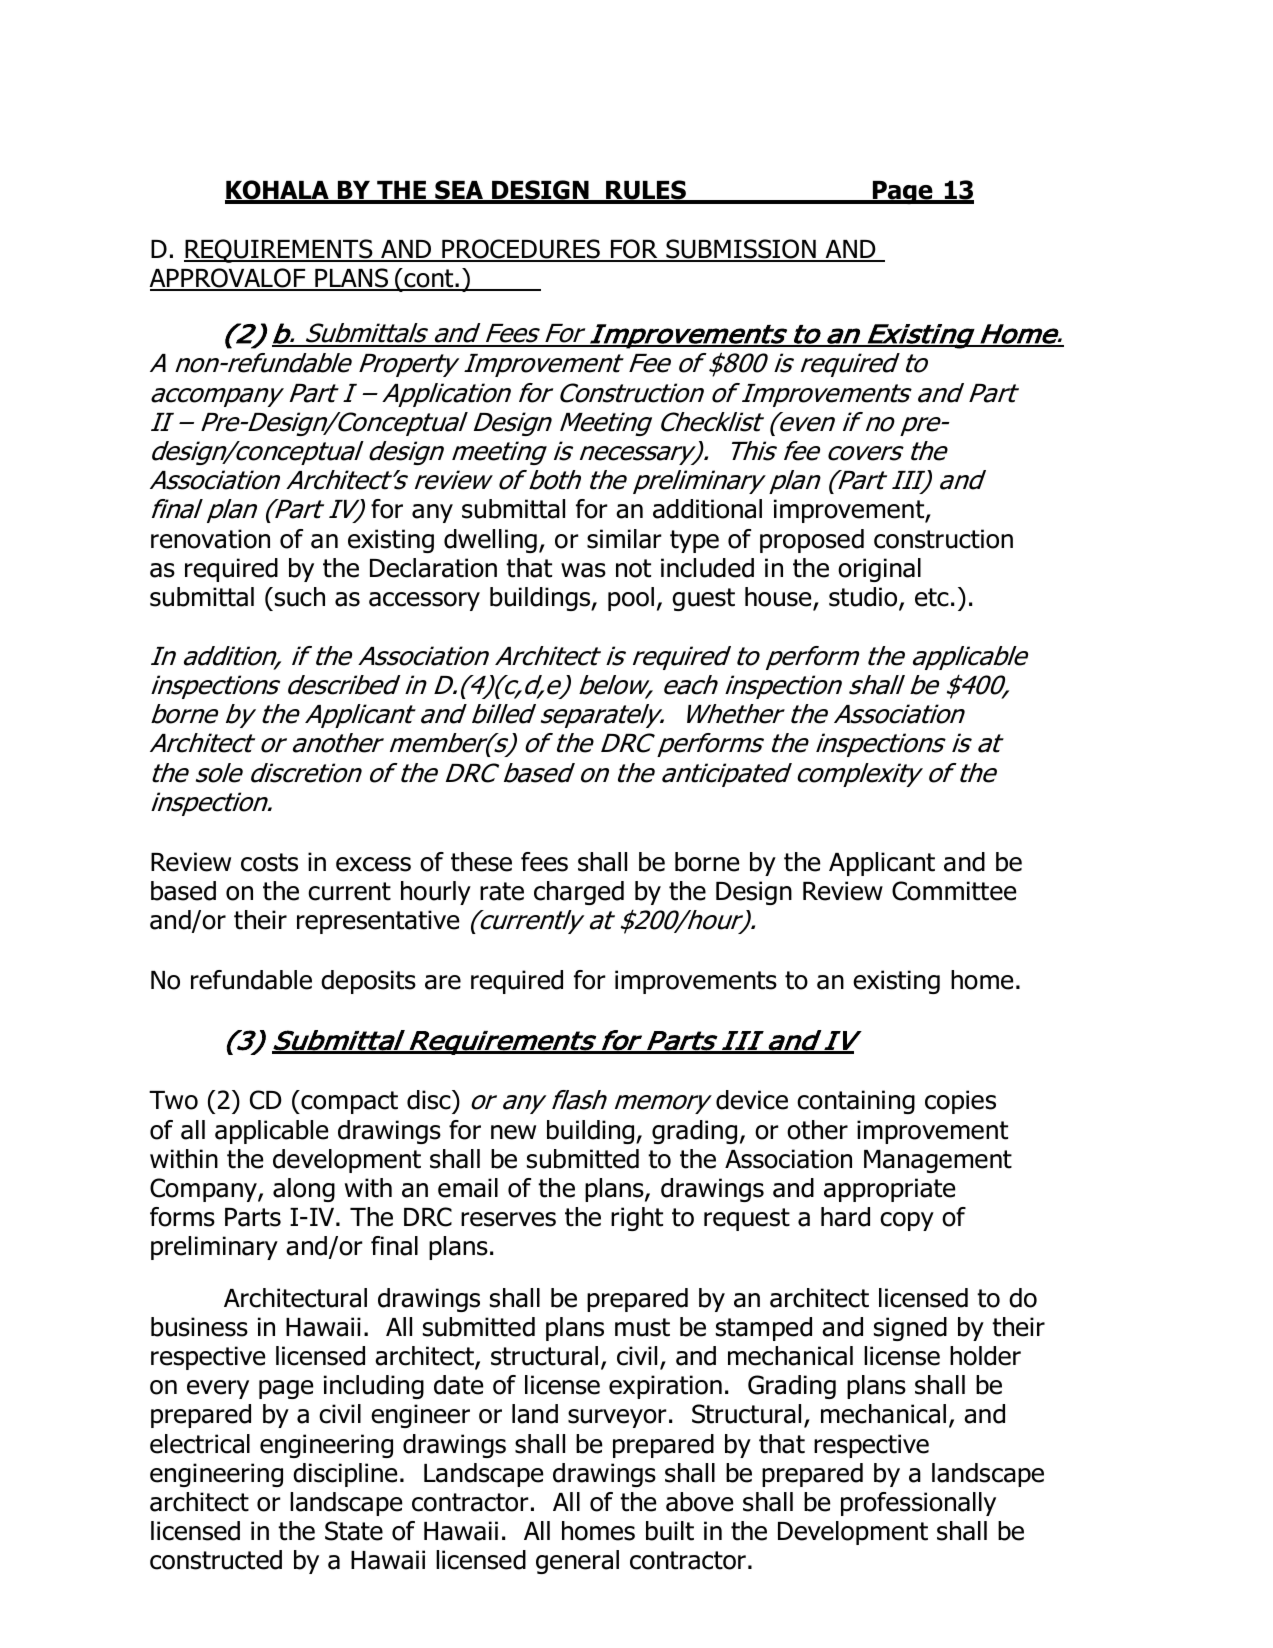  What do you see at coordinates (918, 1504) in the screenshot?
I see `professionally` at bounding box center [918, 1504].
